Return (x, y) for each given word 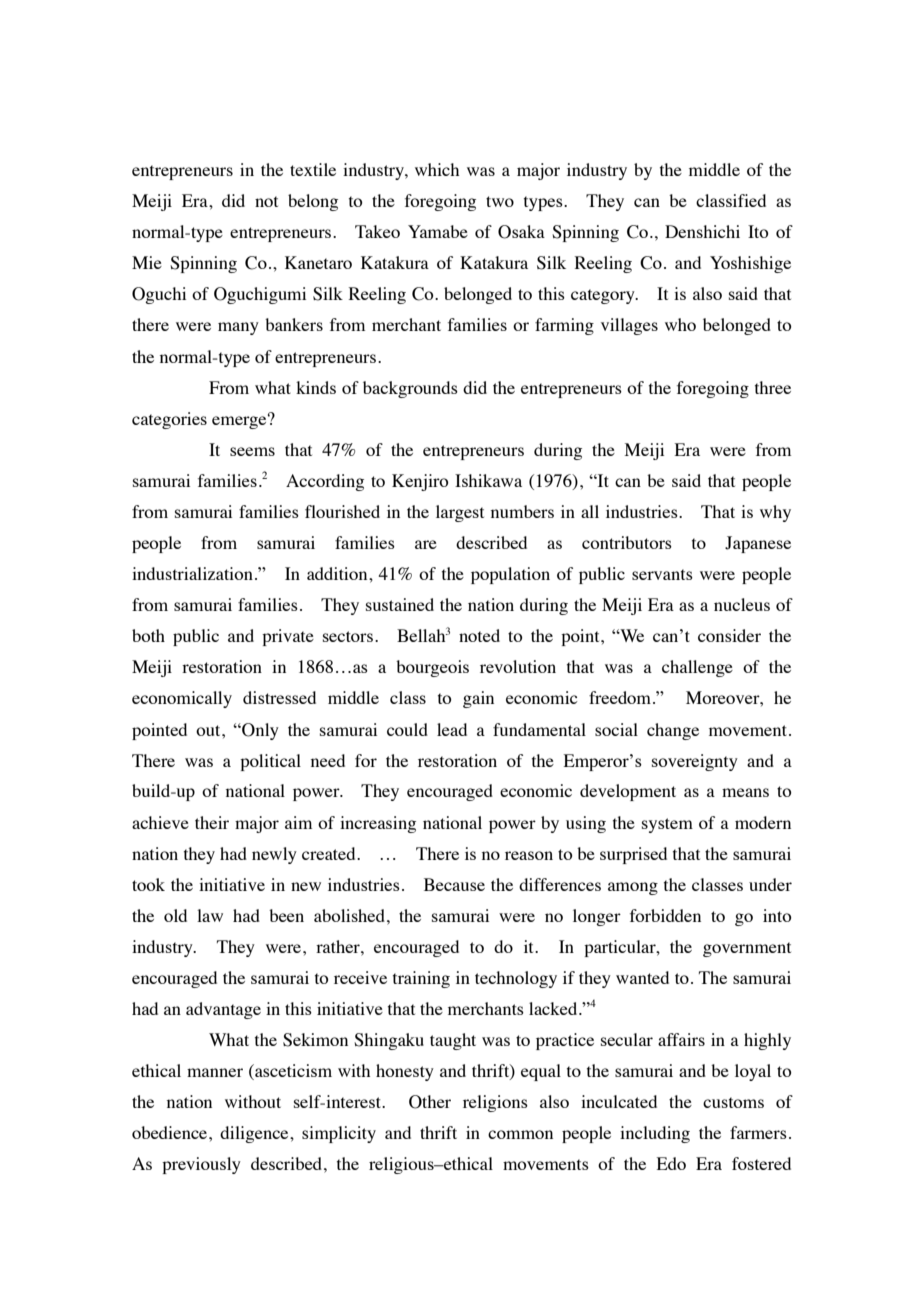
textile (313, 169)
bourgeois (432, 668)
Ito (758, 231)
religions (495, 1103)
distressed (279, 697)
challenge (697, 668)
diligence (255, 1134)
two (500, 201)
